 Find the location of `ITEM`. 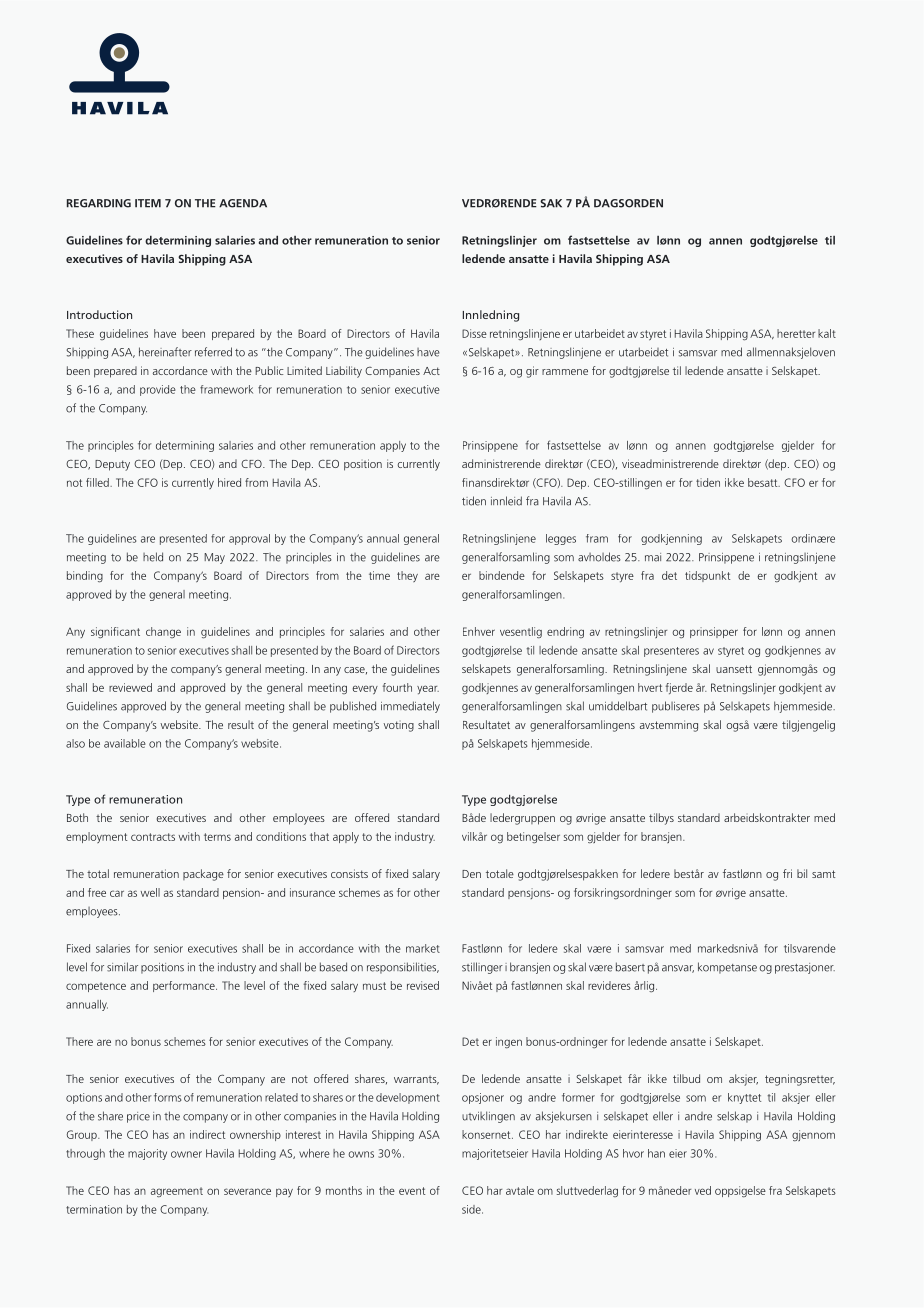

ITEM is located at coordinates (148, 203).
